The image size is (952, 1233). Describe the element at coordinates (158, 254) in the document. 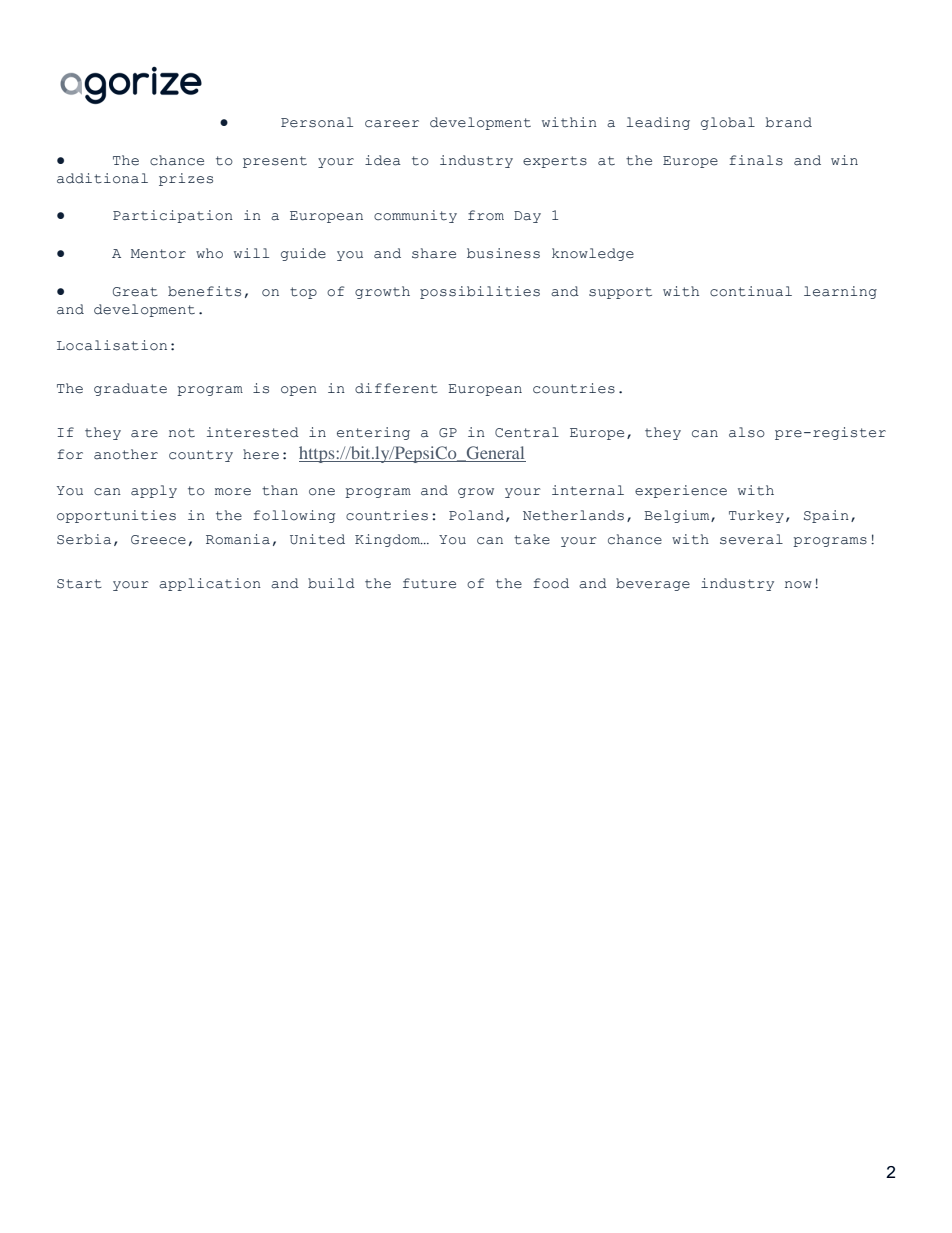

I see `Mentor` at that location.
